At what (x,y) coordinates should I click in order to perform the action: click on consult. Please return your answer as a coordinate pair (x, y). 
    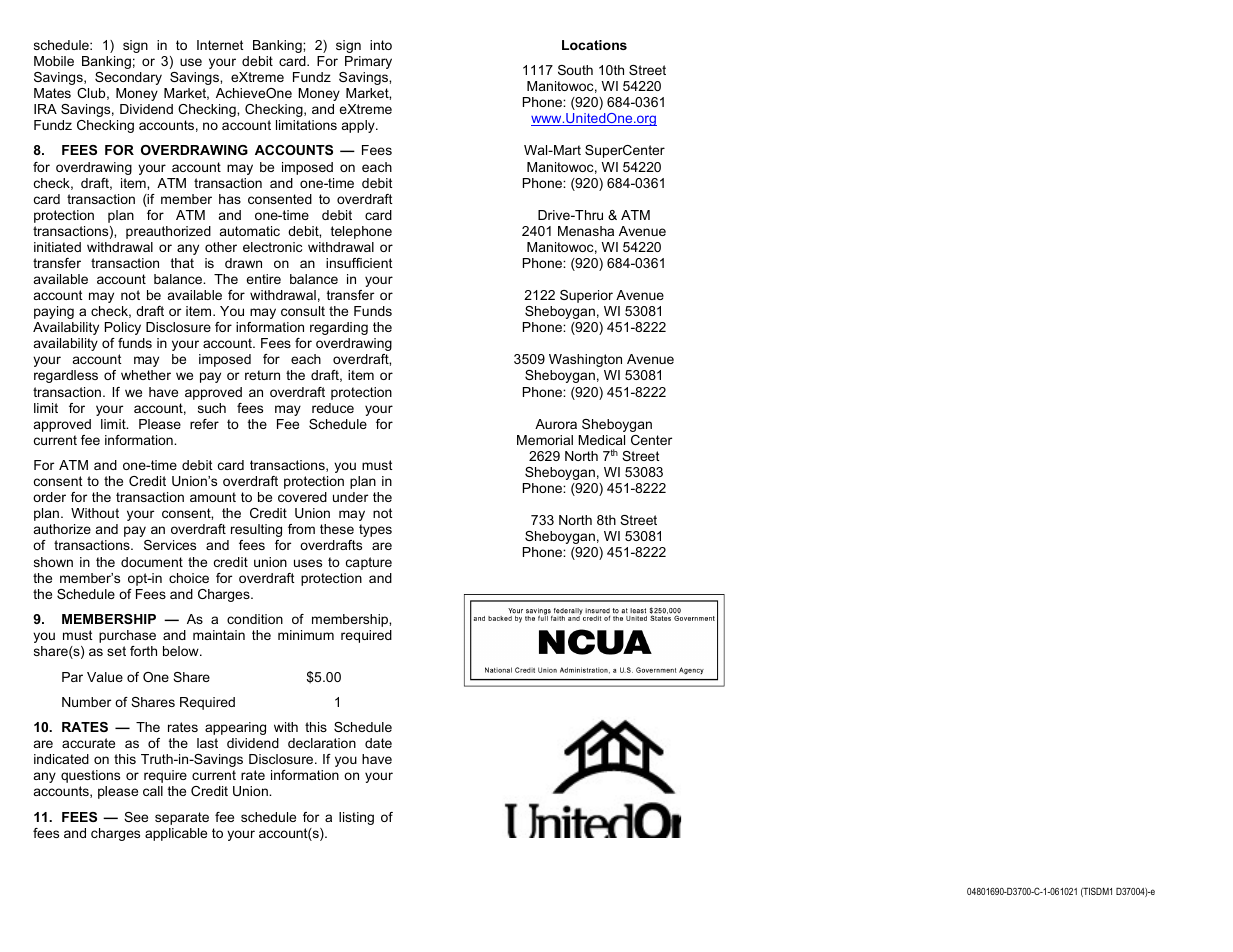
    Looking at the image, I should click on (303, 311).
